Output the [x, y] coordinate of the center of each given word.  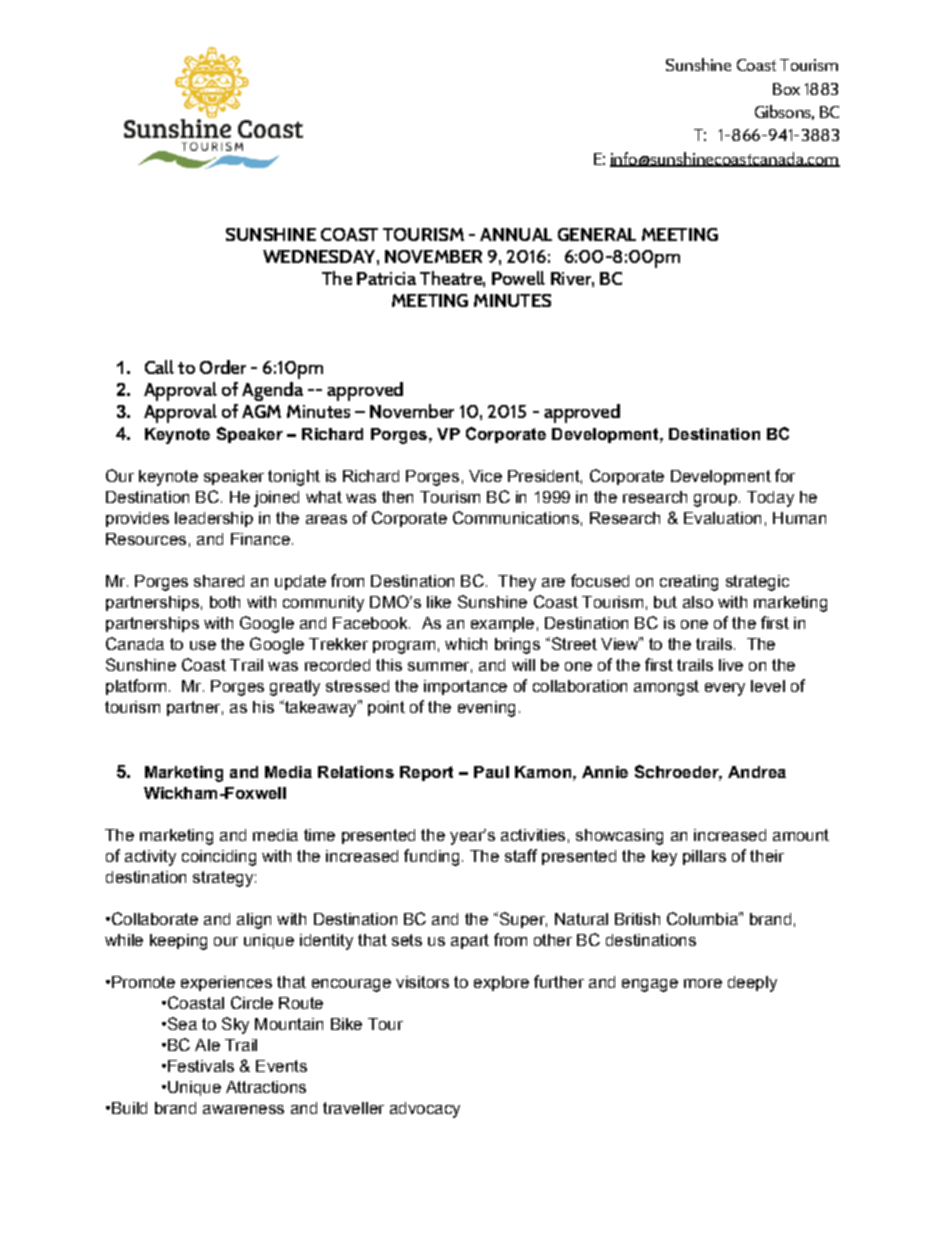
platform [136, 687]
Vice [485, 476]
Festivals [201, 1066]
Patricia [386, 278]
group [715, 500]
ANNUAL [516, 234]
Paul [491, 772]
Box [786, 89]
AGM [261, 411]
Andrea [757, 772]
